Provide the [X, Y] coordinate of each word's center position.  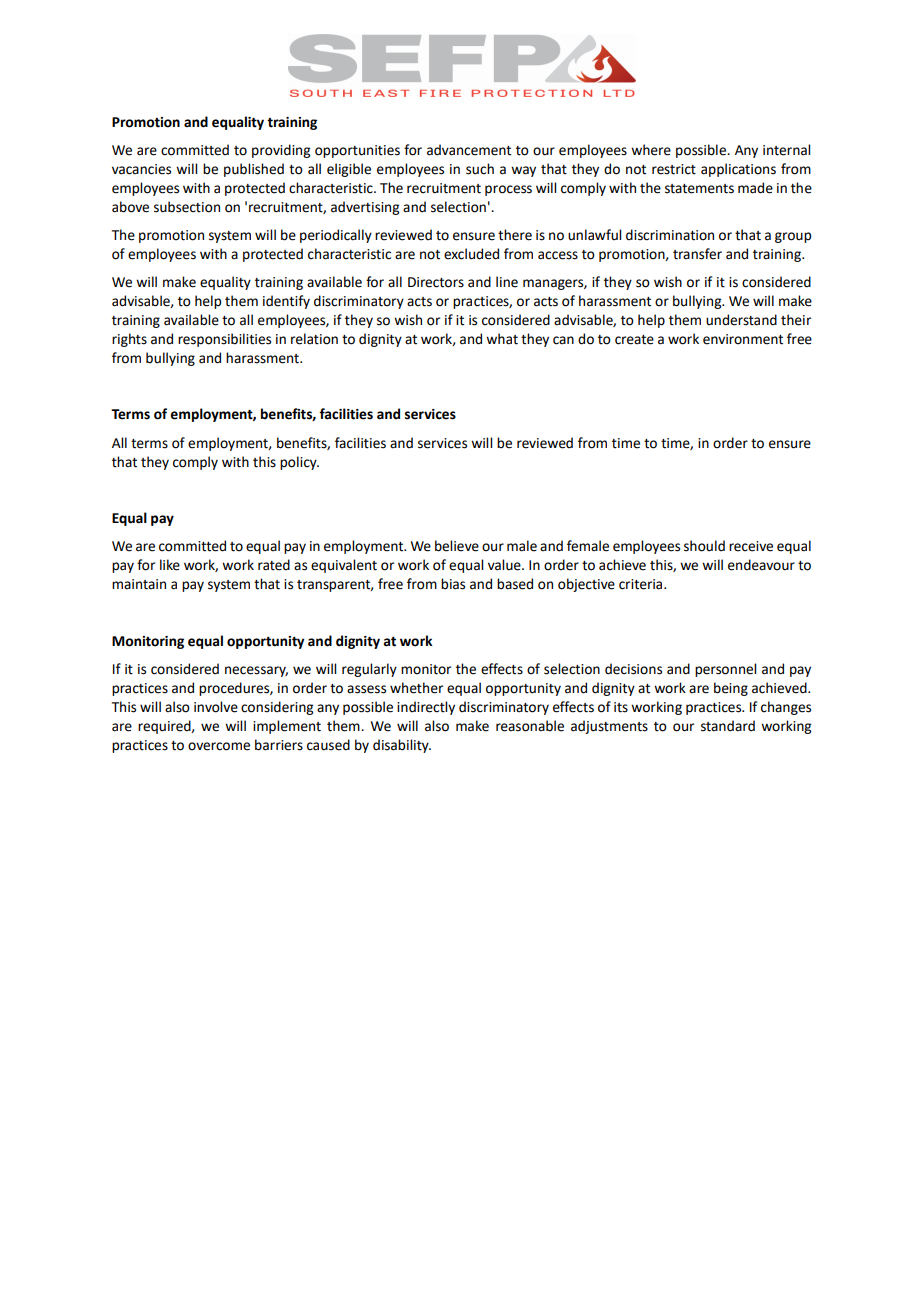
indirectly [426, 708]
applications [738, 170]
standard [728, 726]
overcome [219, 746]
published [254, 170]
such [480, 169]
